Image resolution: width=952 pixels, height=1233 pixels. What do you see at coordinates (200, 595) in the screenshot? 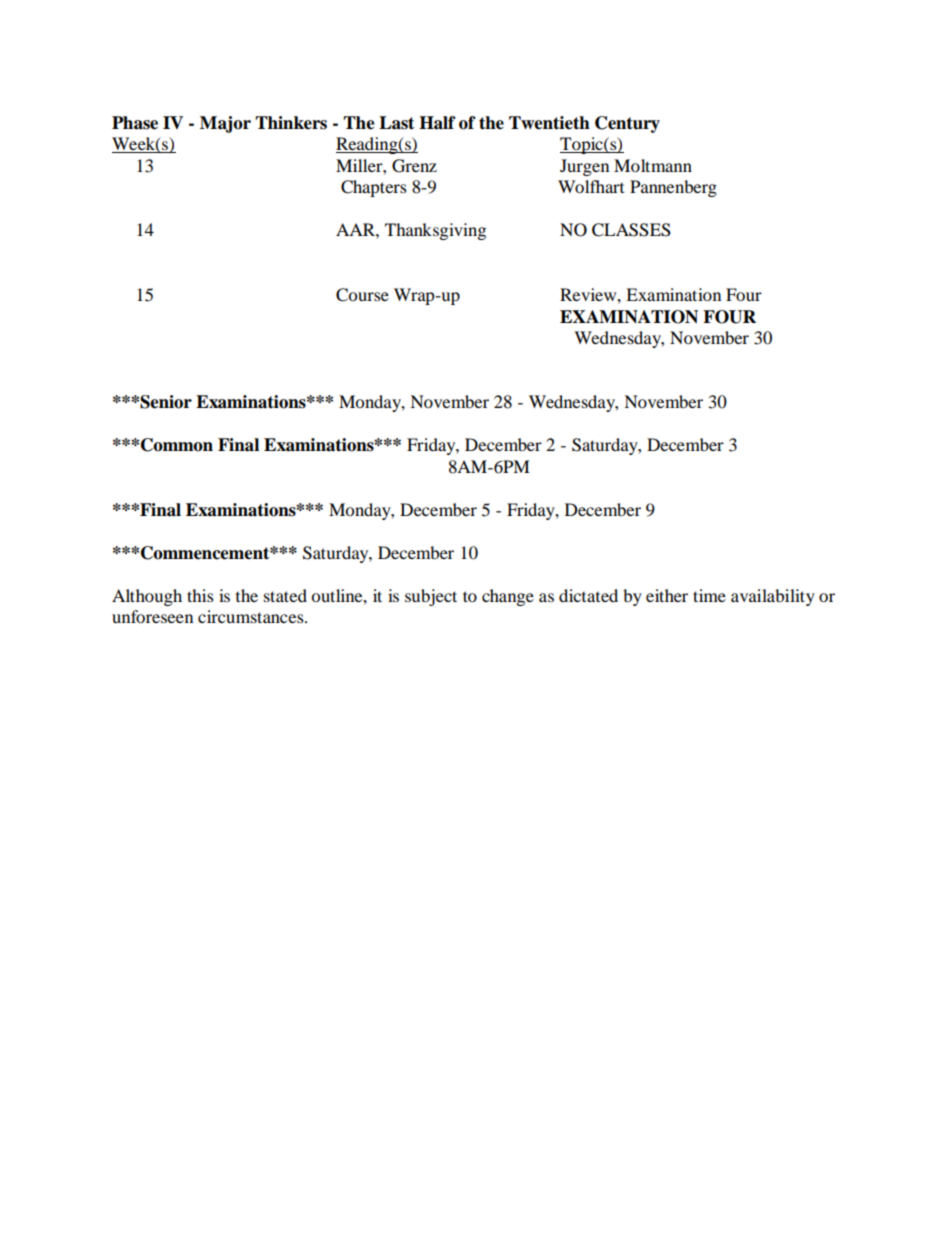
I see `this` at bounding box center [200, 595].
